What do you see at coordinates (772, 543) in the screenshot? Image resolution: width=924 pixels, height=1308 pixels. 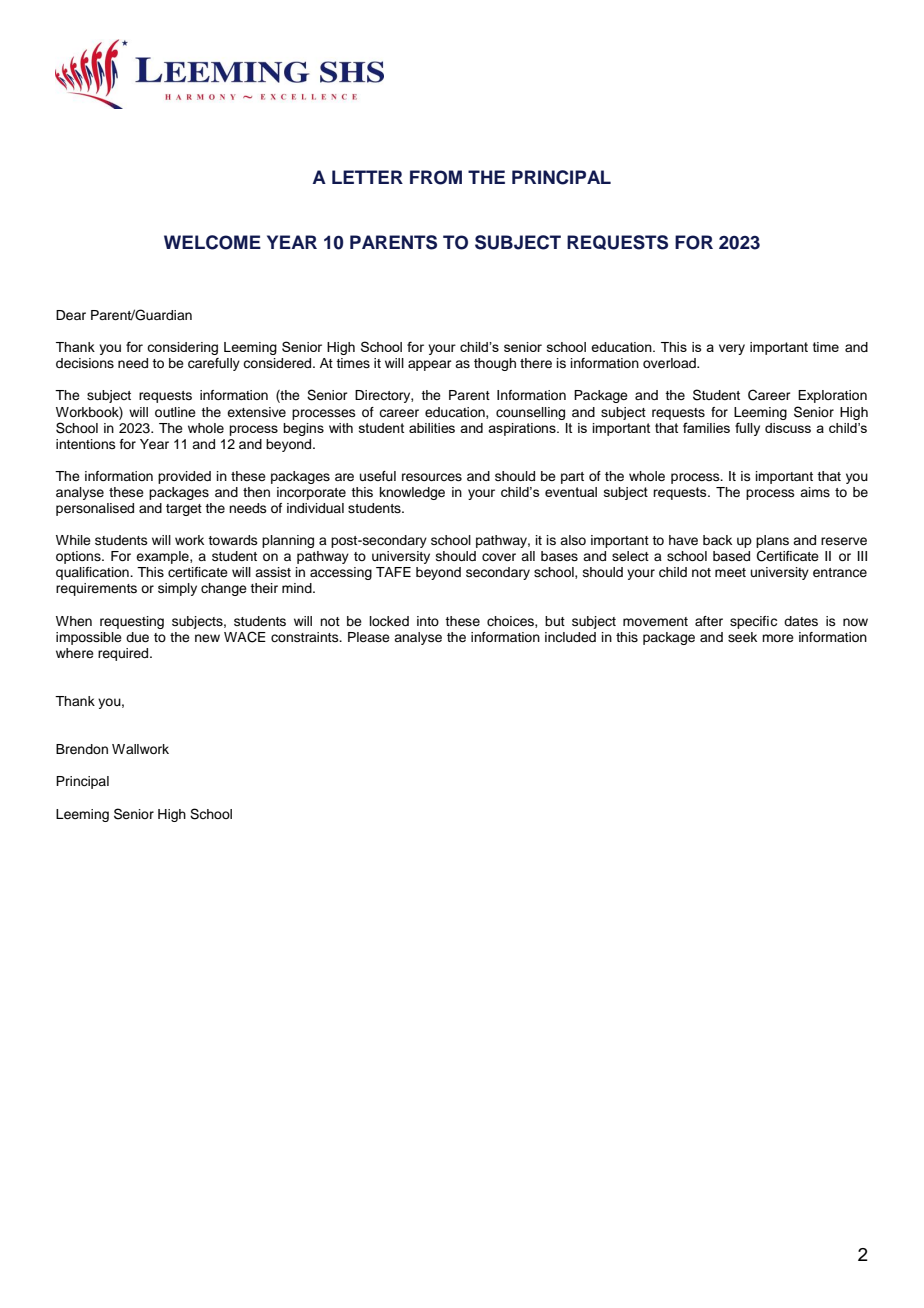 I see `plans` at bounding box center [772, 543].
